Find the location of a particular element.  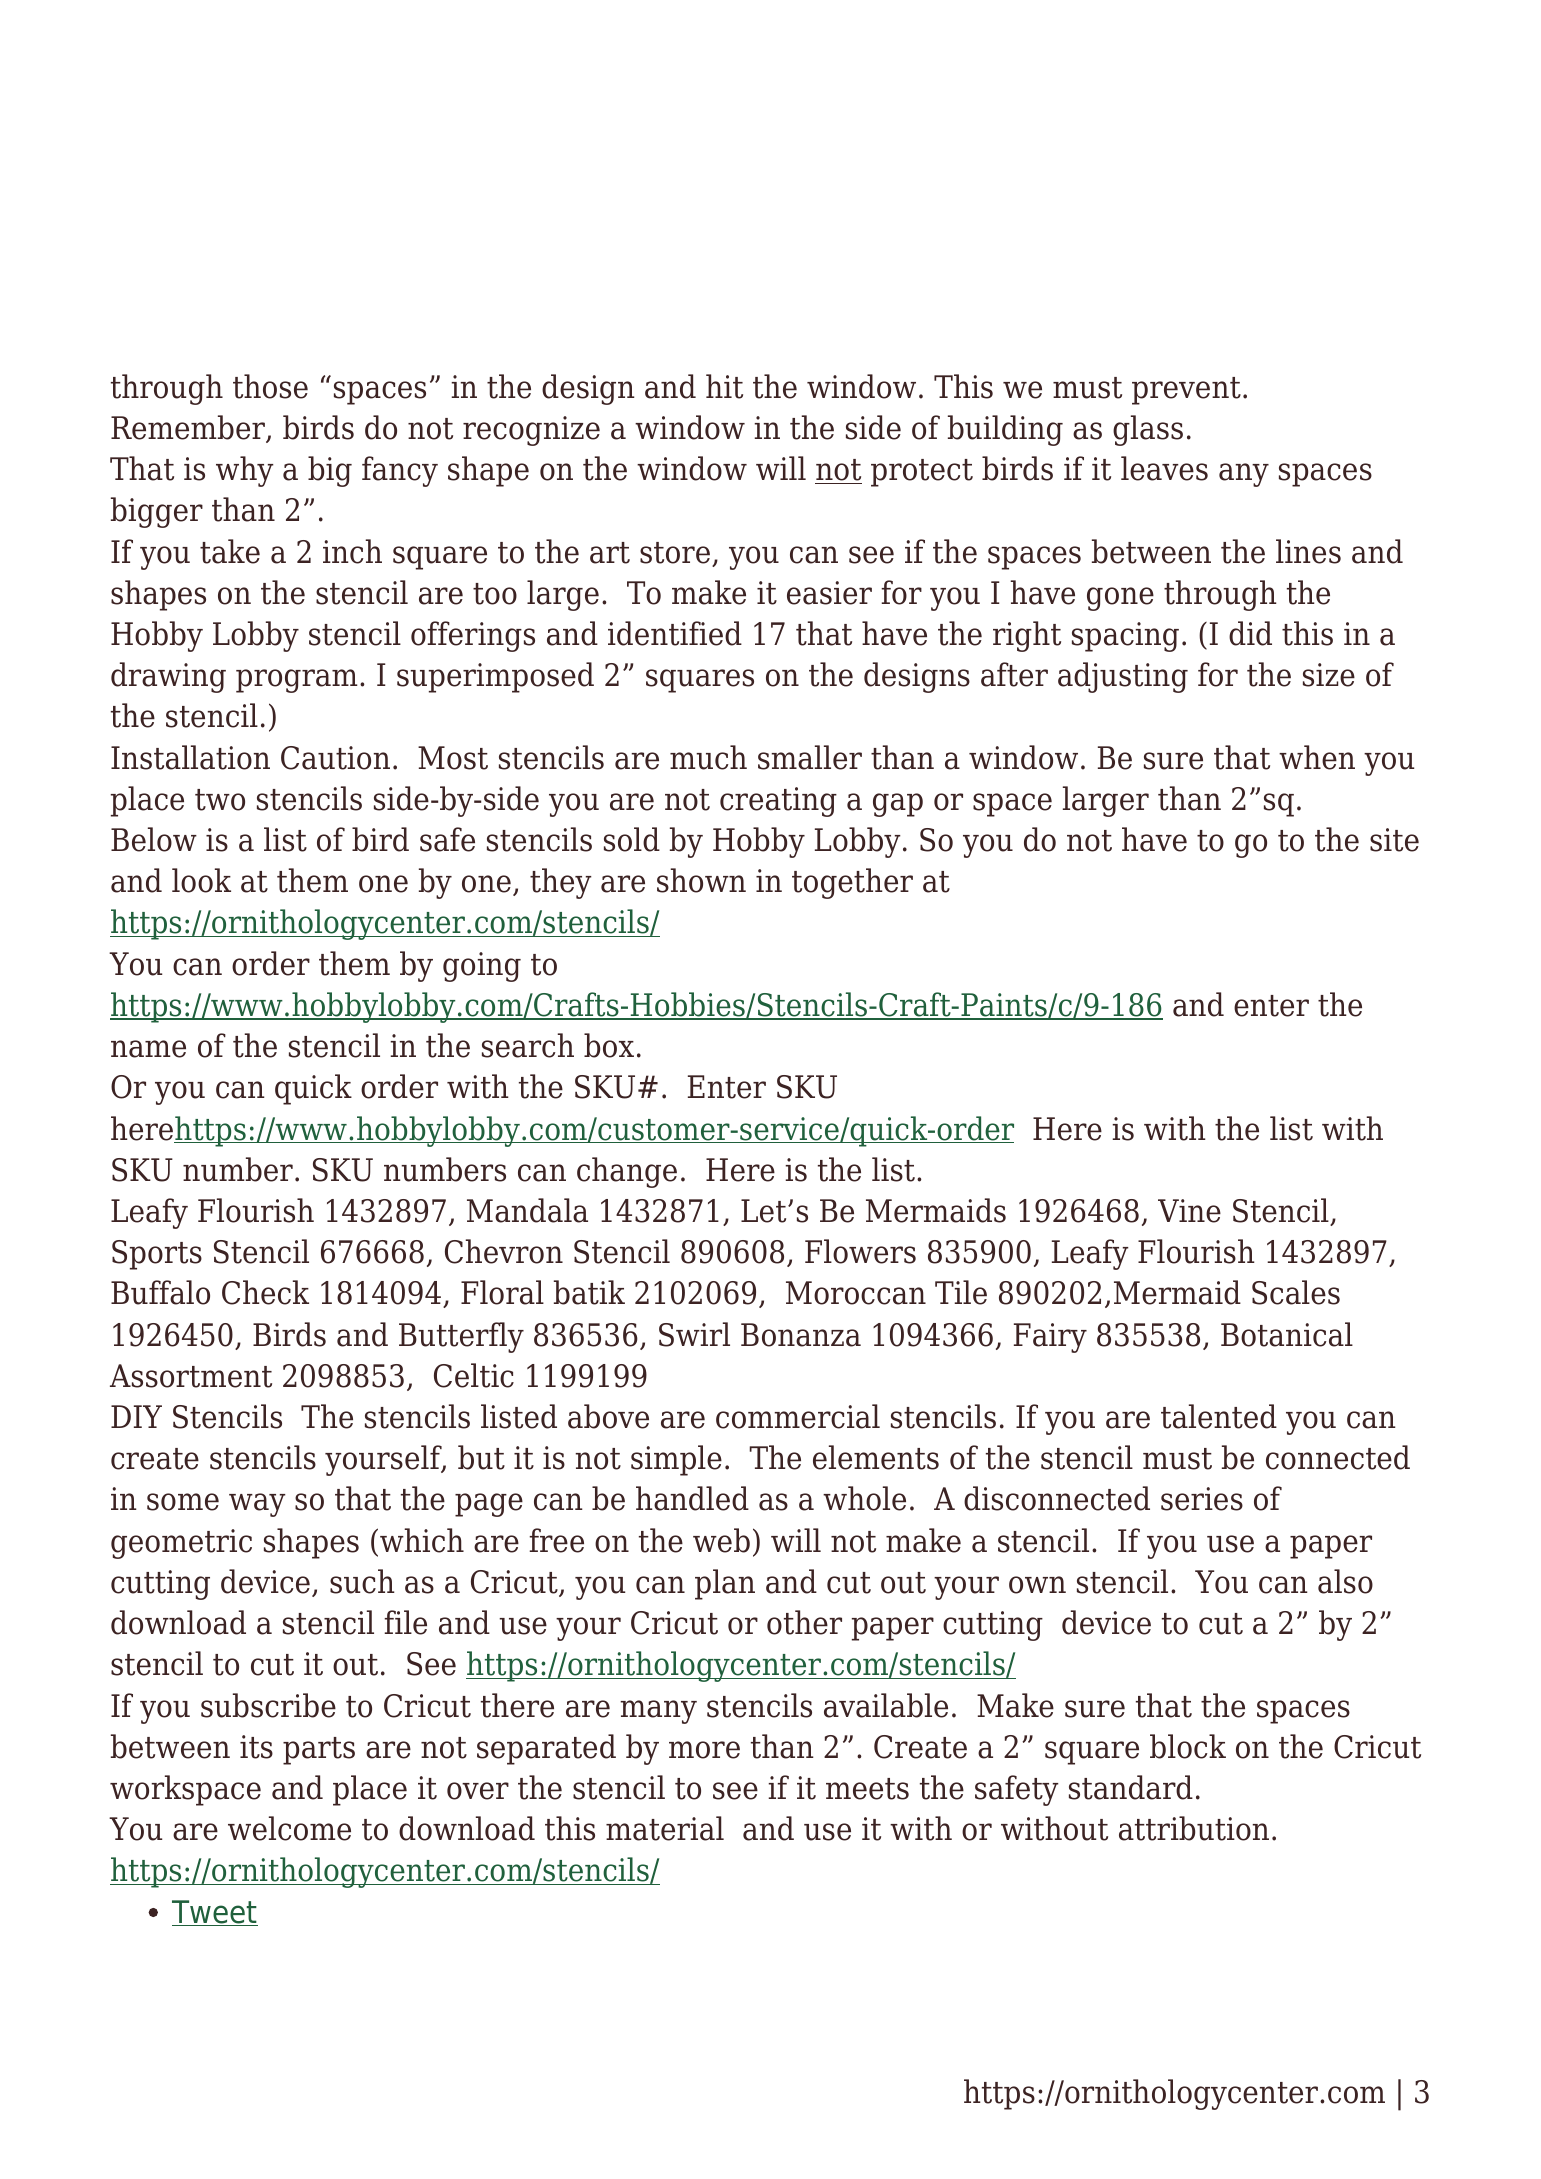

name is located at coordinates (148, 1049).
